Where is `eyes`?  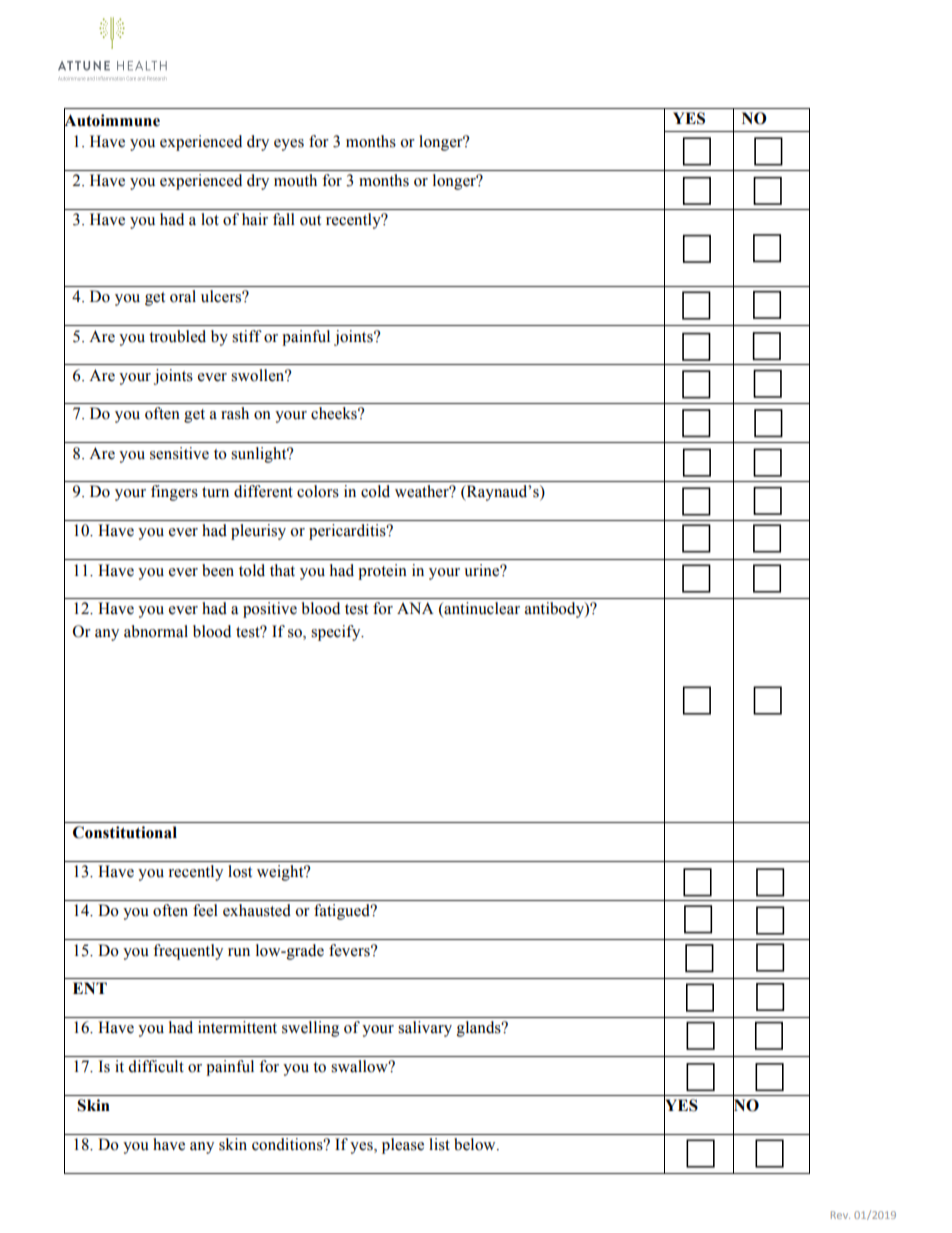
eyes is located at coordinates (289, 145).
